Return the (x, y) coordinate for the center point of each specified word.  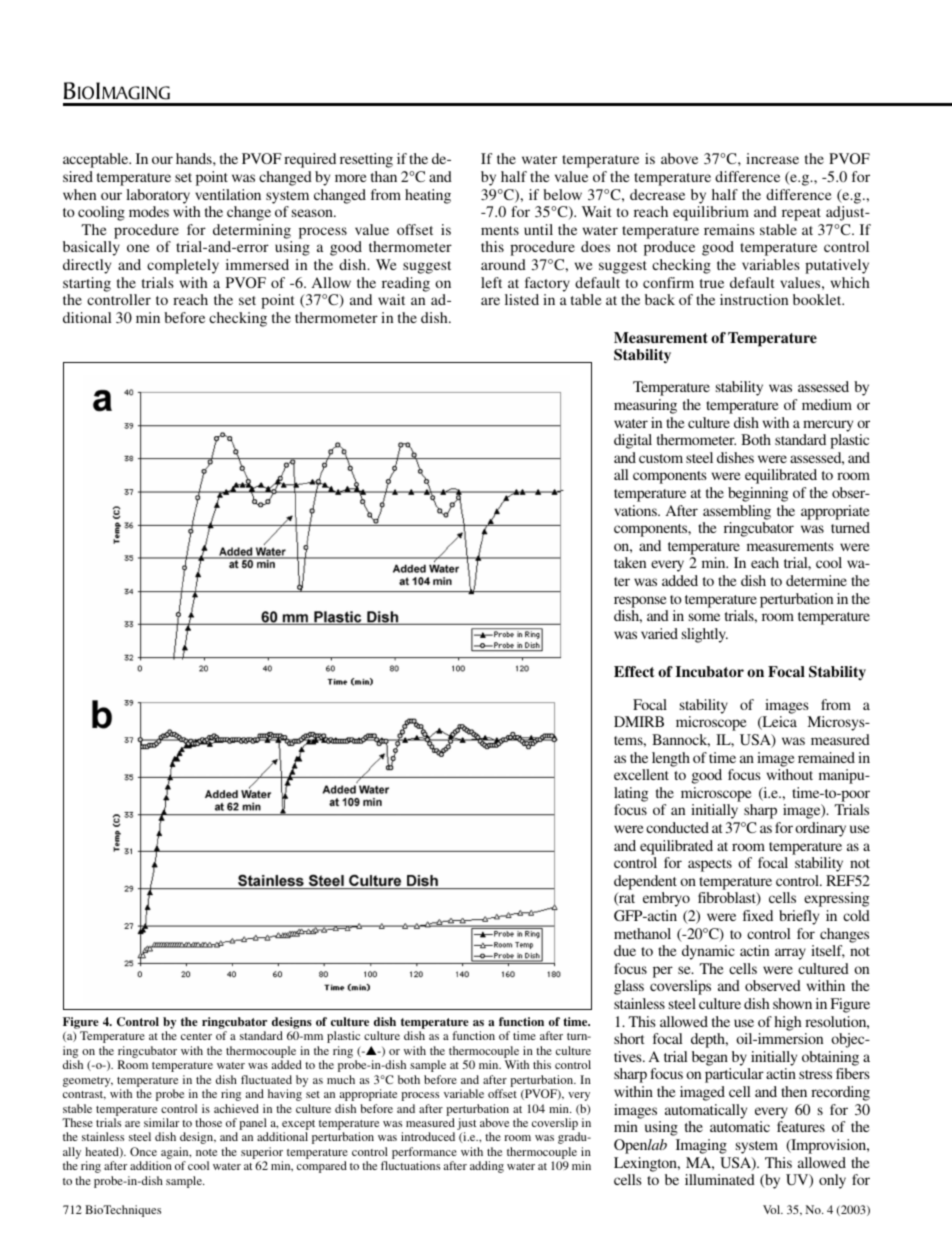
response (640, 602)
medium (827, 404)
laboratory (158, 196)
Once (143, 1151)
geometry (88, 1082)
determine (816, 580)
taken (630, 562)
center (196, 1036)
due (625, 950)
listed (522, 299)
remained (826, 757)
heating (428, 196)
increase (772, 158)
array (790, 954)
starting (87, 284)
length (671, 759)
